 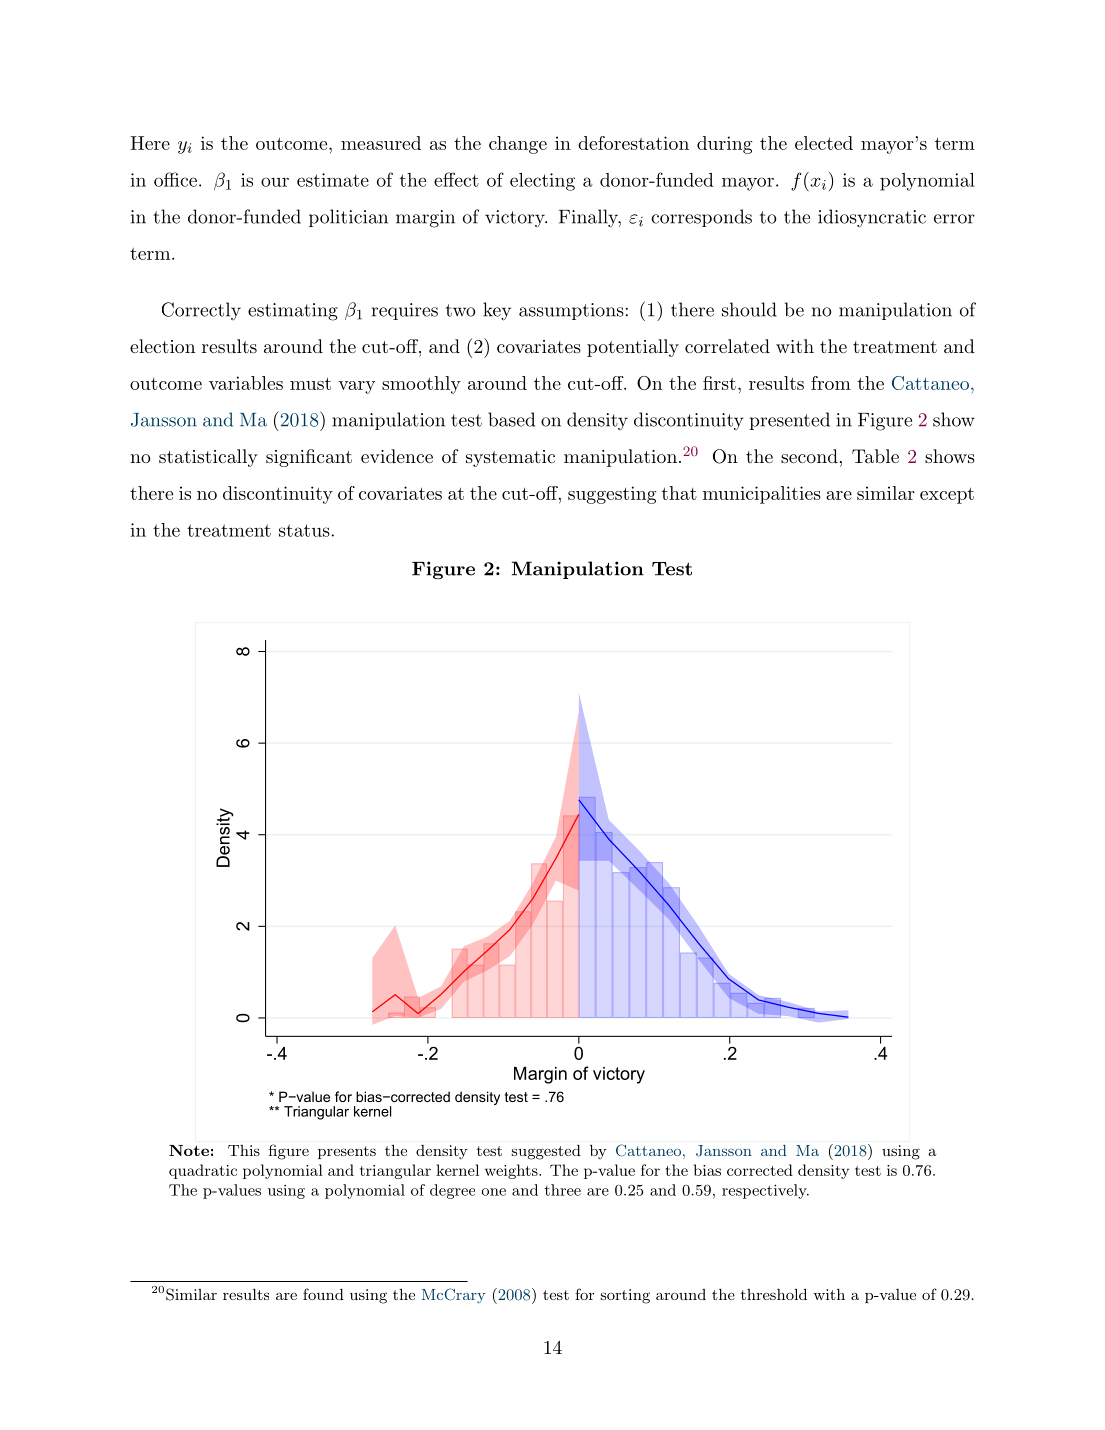 What do you see at coordinates (546, 1152) in the screenshot?
I see `suggested` at bounding box center [546, 1152].
